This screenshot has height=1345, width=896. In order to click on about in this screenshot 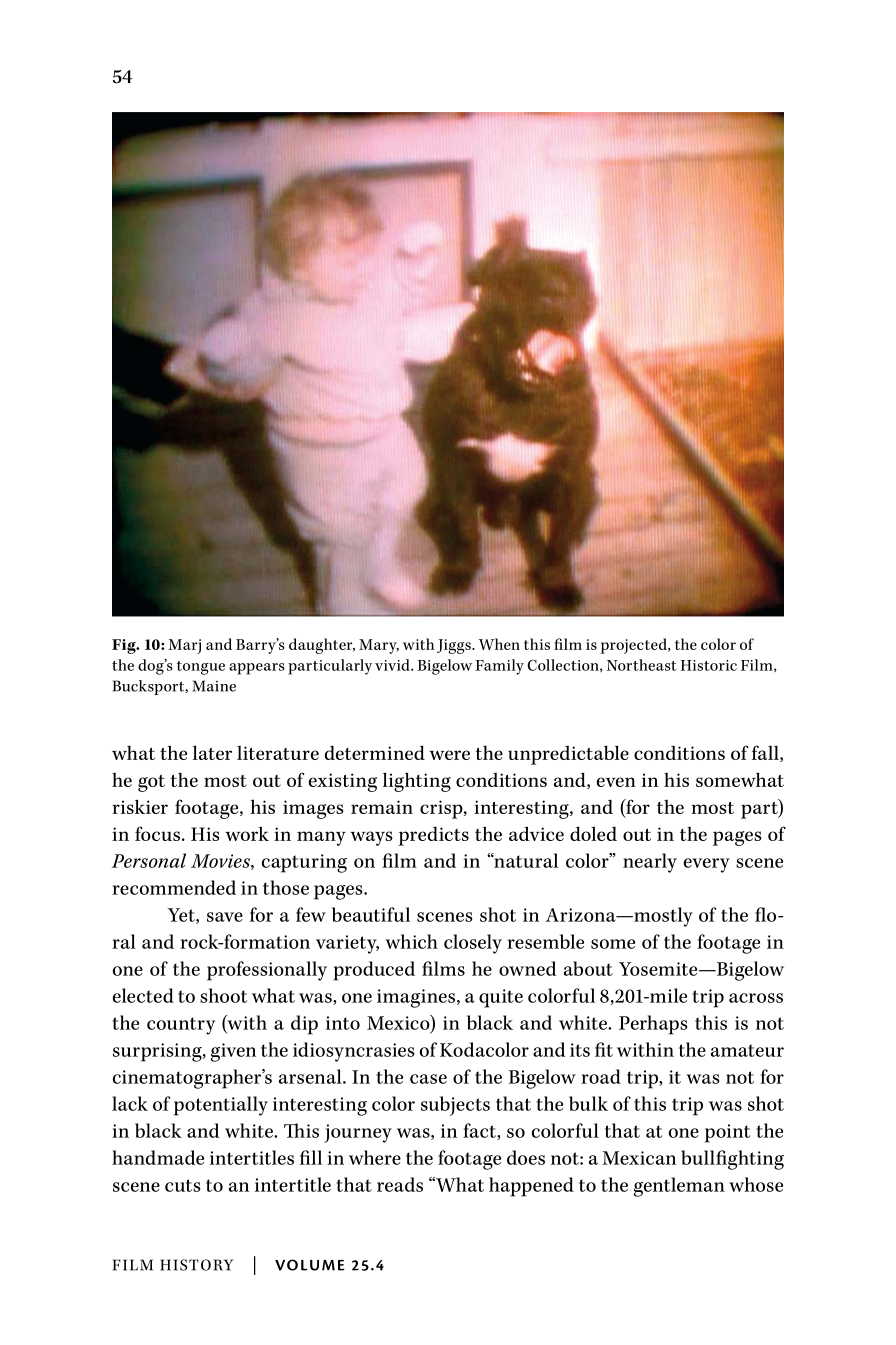, I will do `click(588, 968)`.
